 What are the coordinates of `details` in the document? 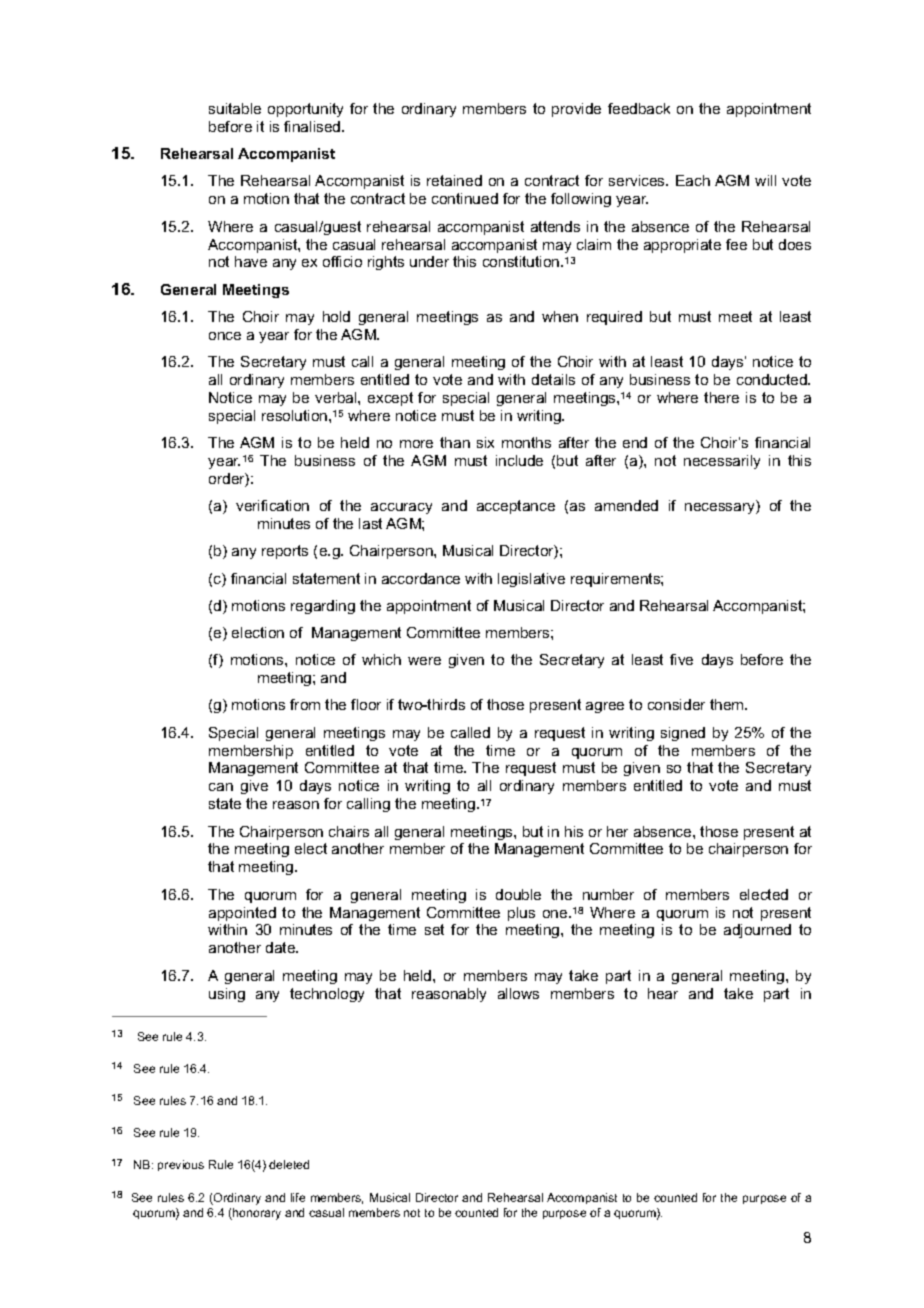 It's located at (553, 379).
